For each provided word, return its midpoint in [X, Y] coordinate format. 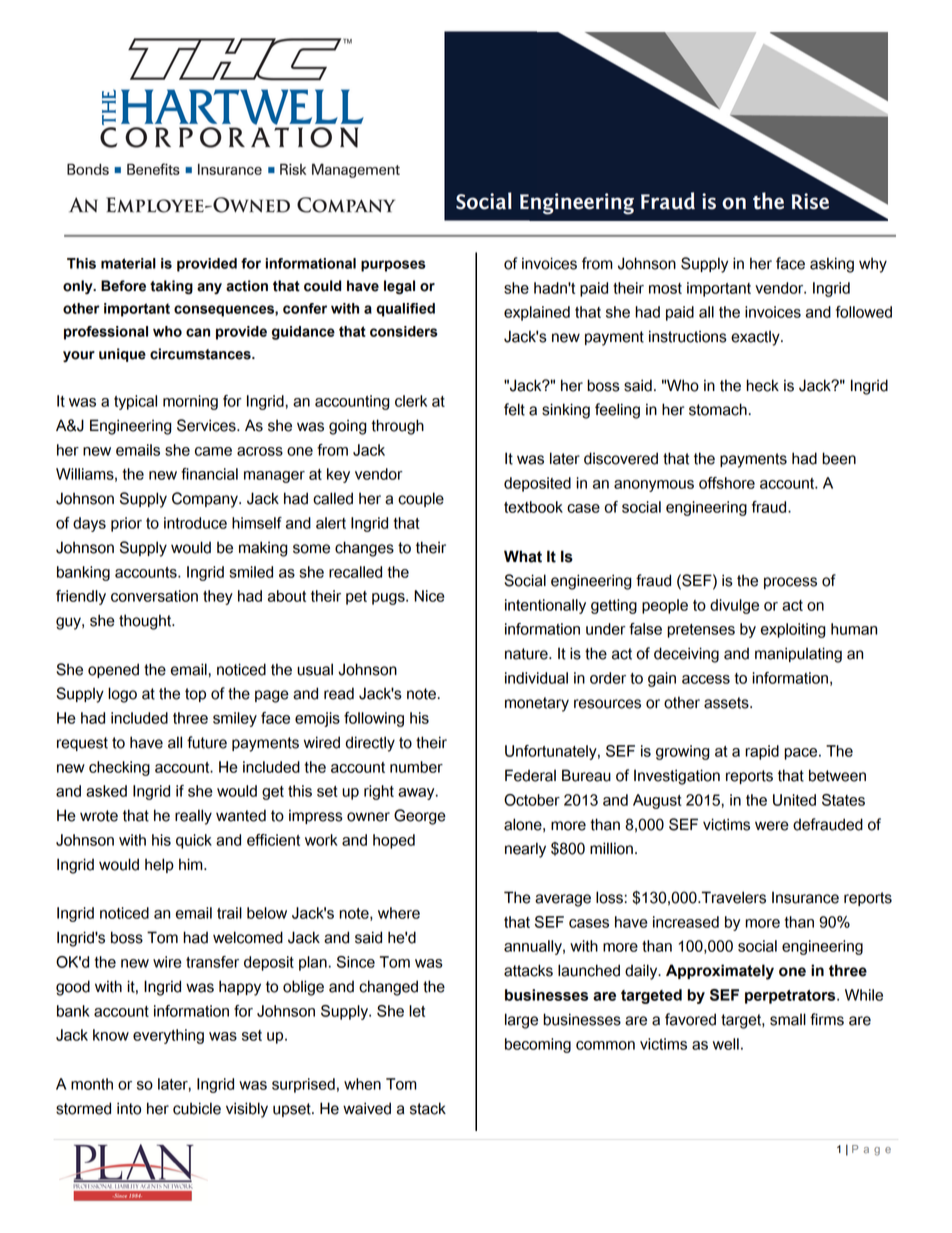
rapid [762, 752]
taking [171, 287]
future [207, 742]
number [416, 767]
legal [399, 287]
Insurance [805, 897]
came [213, 451]
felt [514, 409]
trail [229, 913]
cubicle [197, 1108]
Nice [429, 596]
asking [832, 265]
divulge [734, 606]
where [399, 913]
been [839, 458]
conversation [154, 596]
